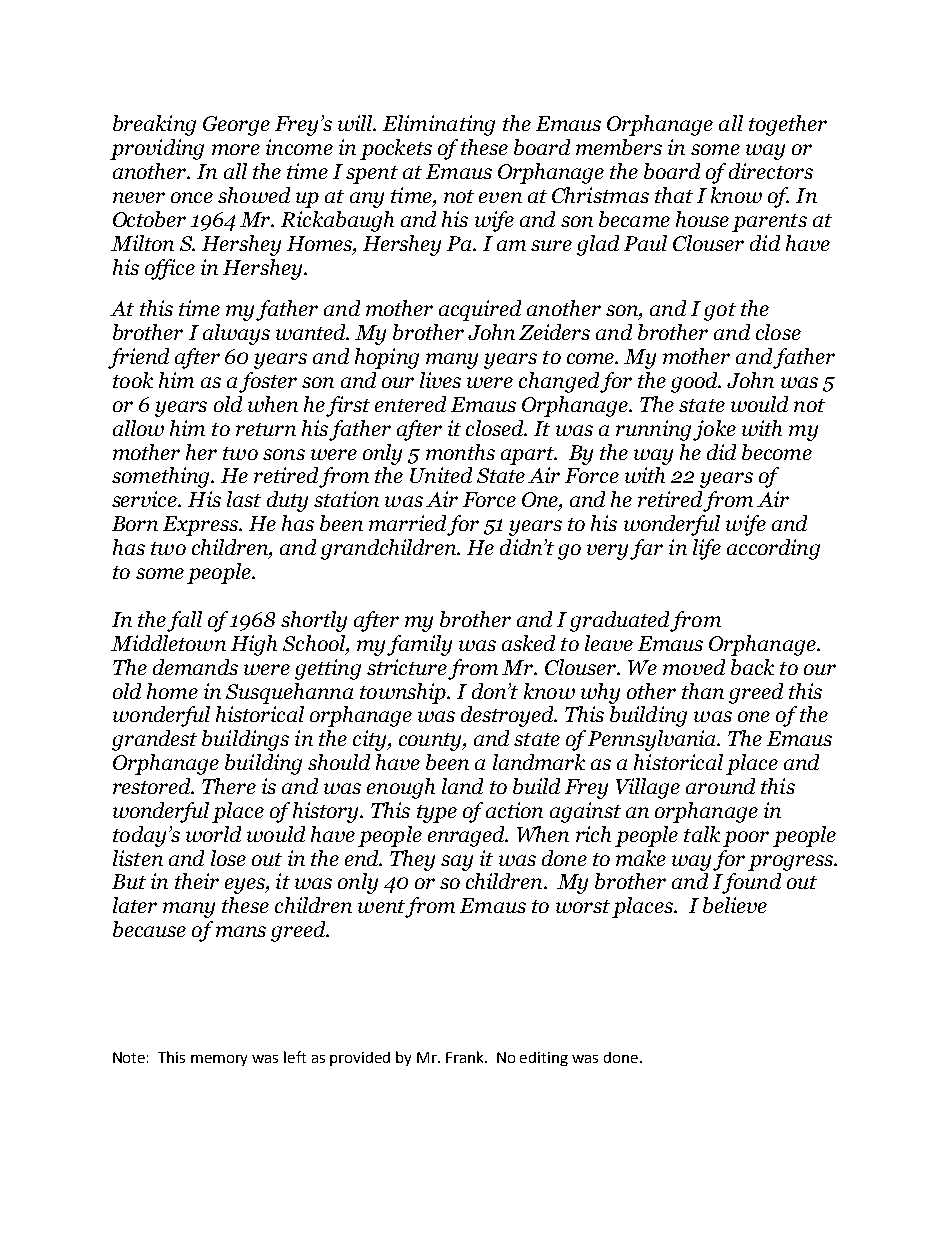 Image resolution: width=952 pixels, height=1233 pixels. What do you see at coordinates (439, 125) in the document?
I see `Eliminating` at bounding box center [439, 125].
